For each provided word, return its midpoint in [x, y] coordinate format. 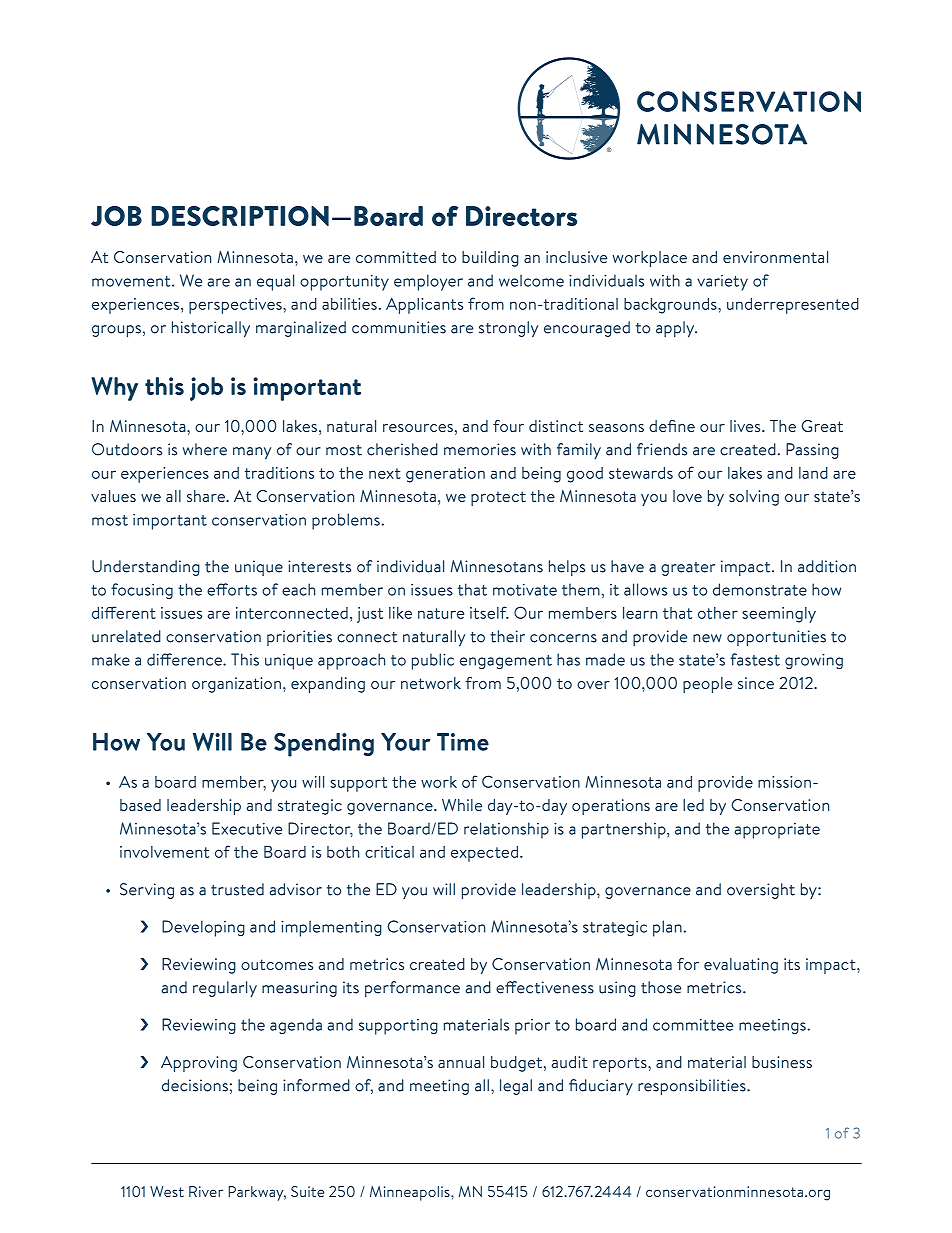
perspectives [236, 306]
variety [722, 283]
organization [236, 685]
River [206, 1191]
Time [463, 742]
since [756, 683]
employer [428, 282]
